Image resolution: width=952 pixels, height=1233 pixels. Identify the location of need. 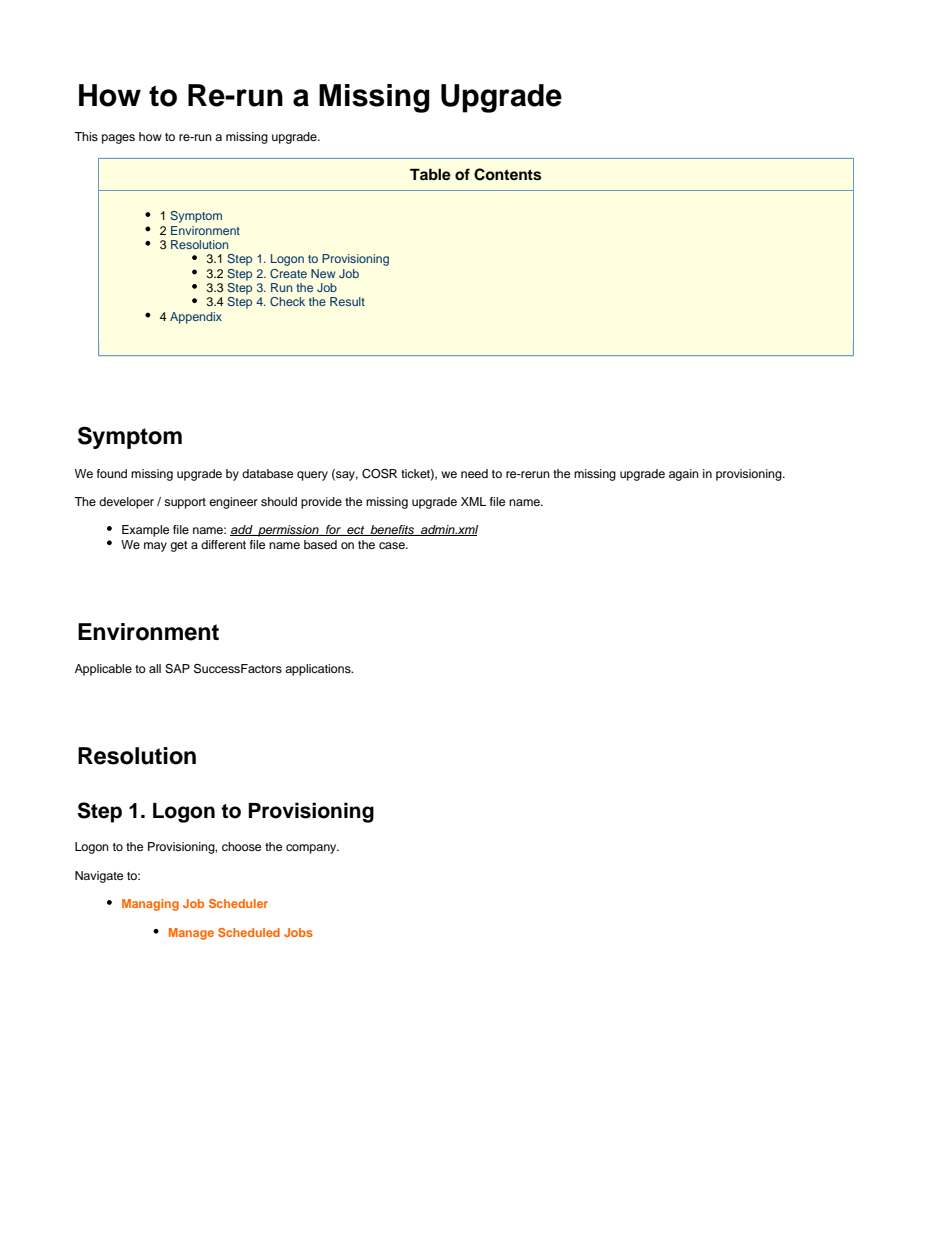
(474, 473).
